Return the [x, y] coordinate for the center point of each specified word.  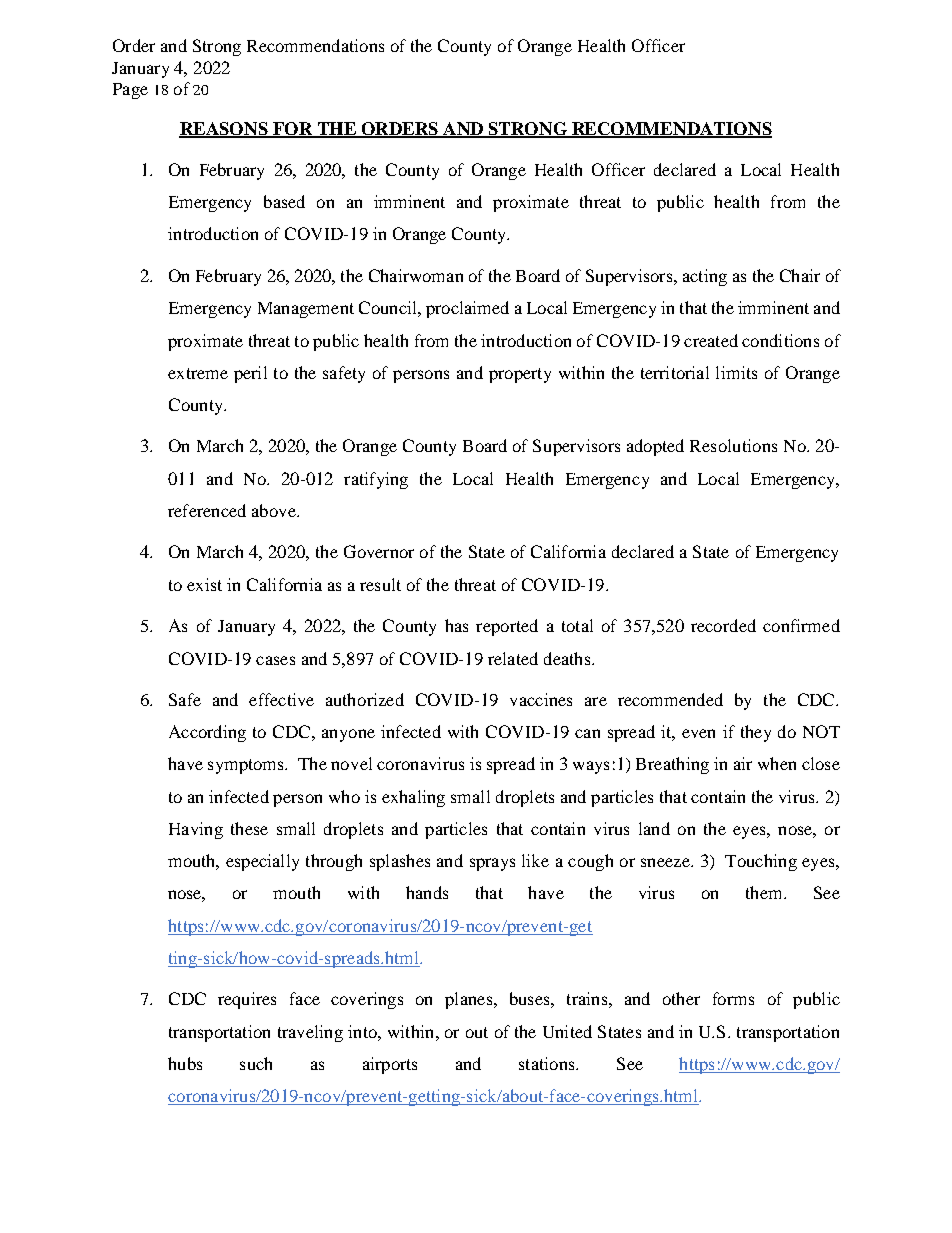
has [456, 625]
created [711, 340]
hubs [185, 1063]
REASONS [224, 129]
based [284, 201]
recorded [723, 625]
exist [204, 584]
